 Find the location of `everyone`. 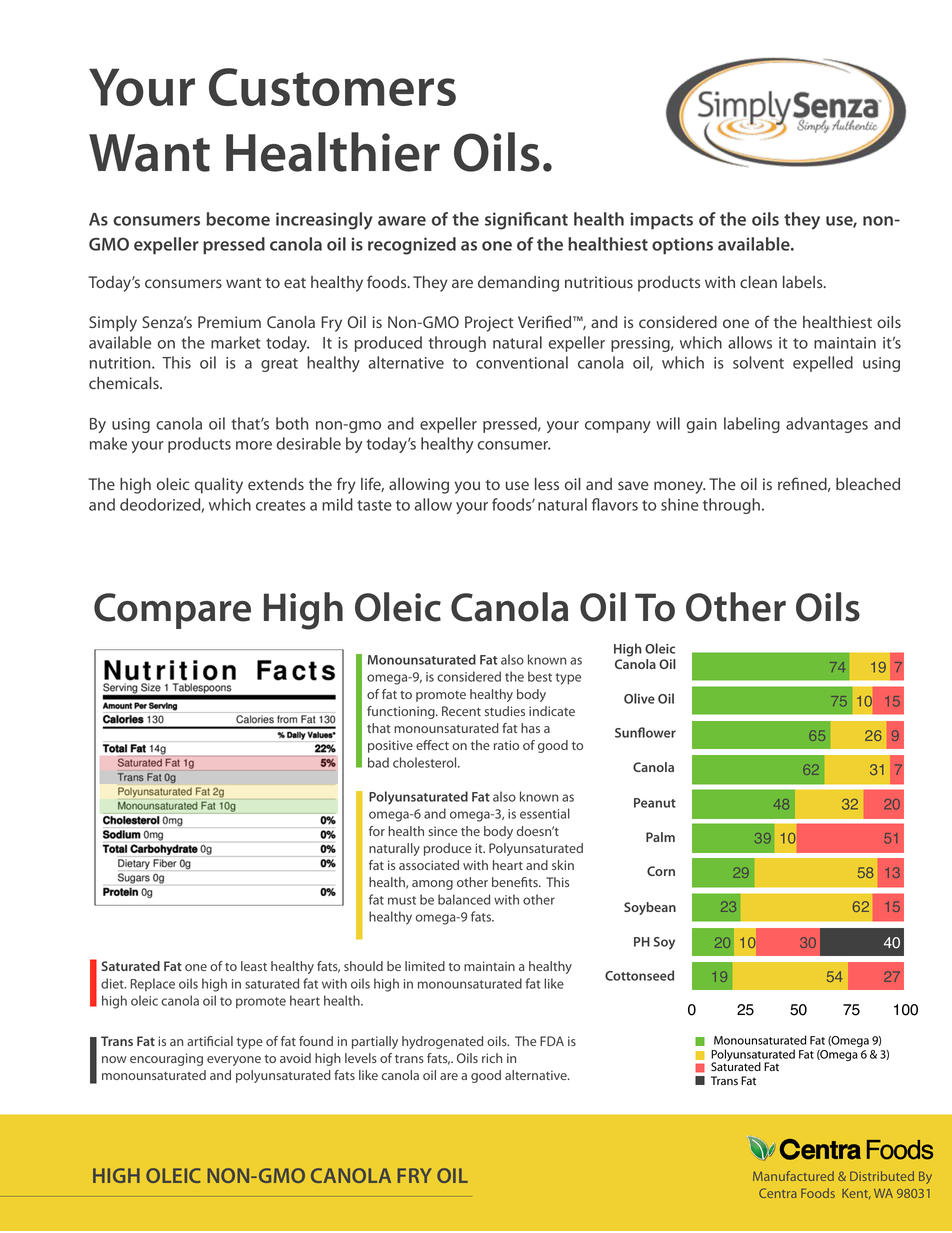

everyone is located at coordinates (234, 1061).
